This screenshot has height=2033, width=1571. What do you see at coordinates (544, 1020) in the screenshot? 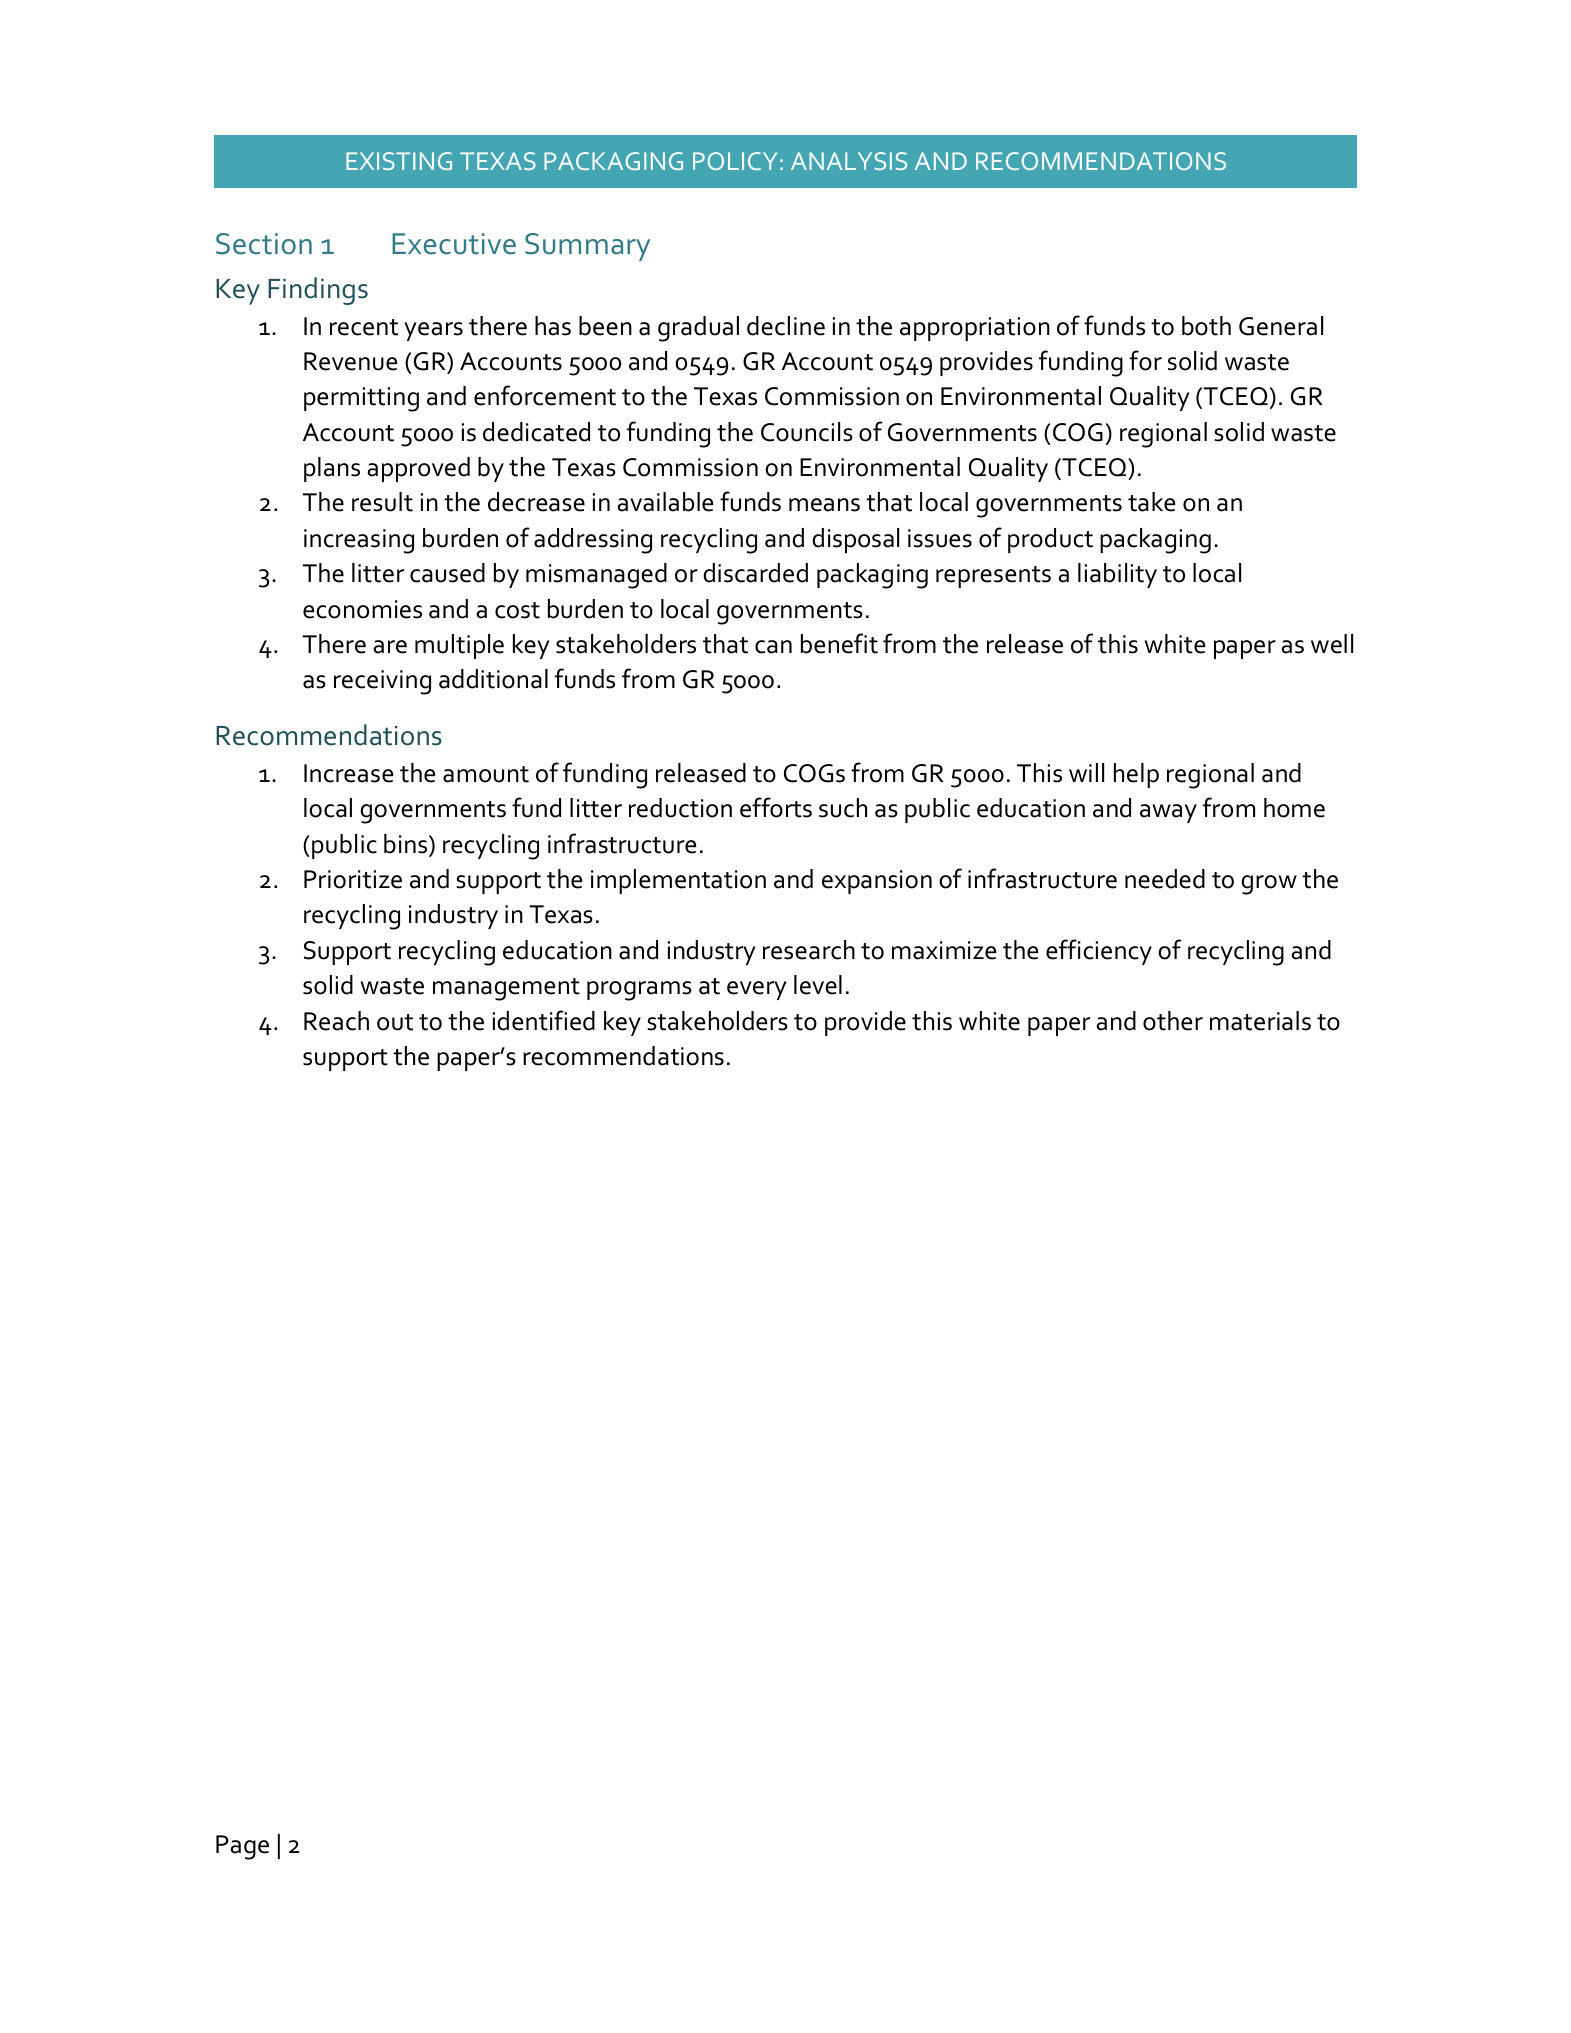
I see `identified` at bounding box center [544, 1020].
